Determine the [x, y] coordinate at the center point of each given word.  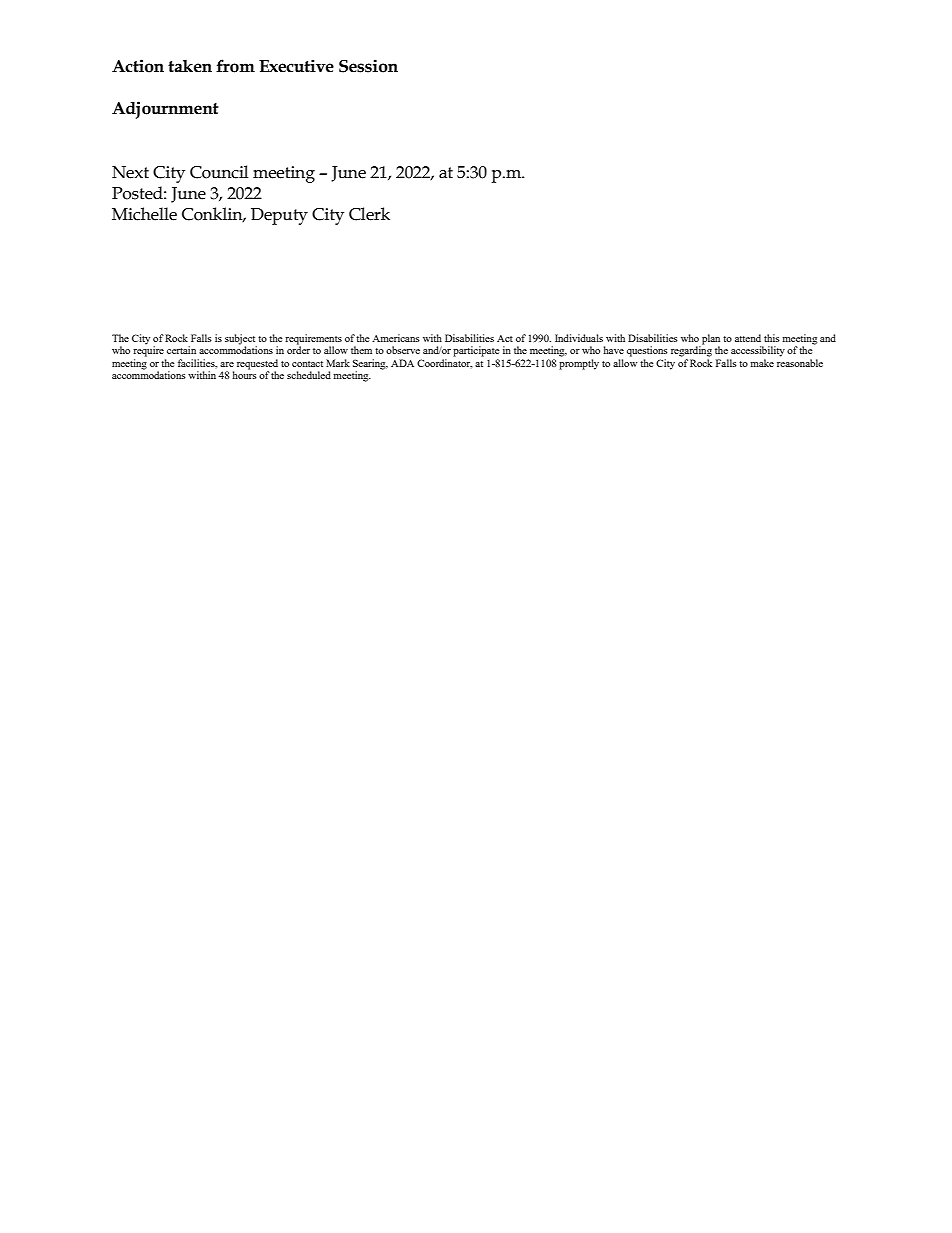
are [227, 364]
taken [190, 66]
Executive [296, 66]
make [762, 363]
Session [368, 66]
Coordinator [444, 364]
